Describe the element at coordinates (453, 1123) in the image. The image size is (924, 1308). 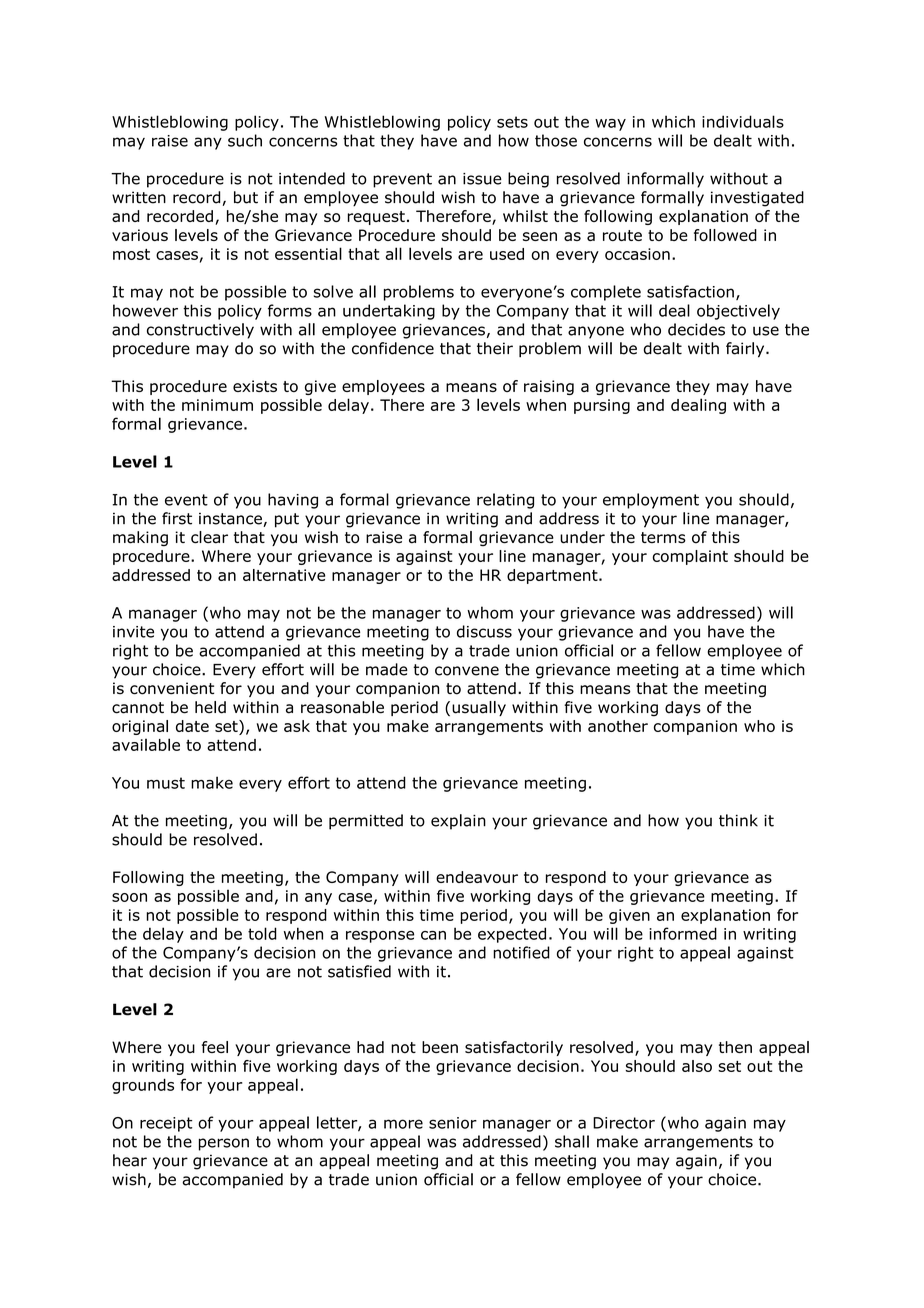
I see `senior` at that location.
